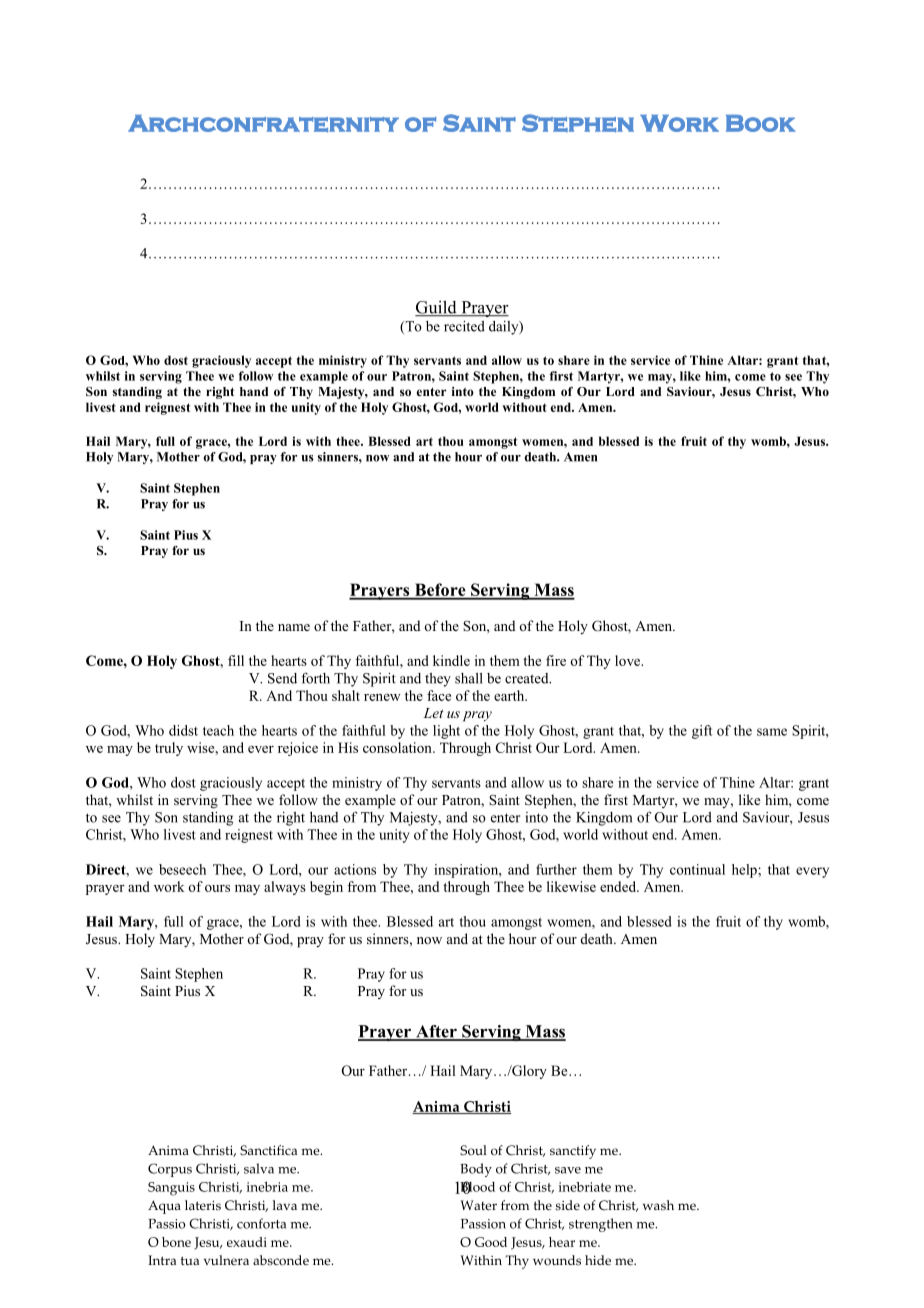 The height and width of the screenshot is (1308, 924). What do you see at coordinates (658, 1205) in the screenshot?
I see `wash` at bounding box center [658, 1205].
